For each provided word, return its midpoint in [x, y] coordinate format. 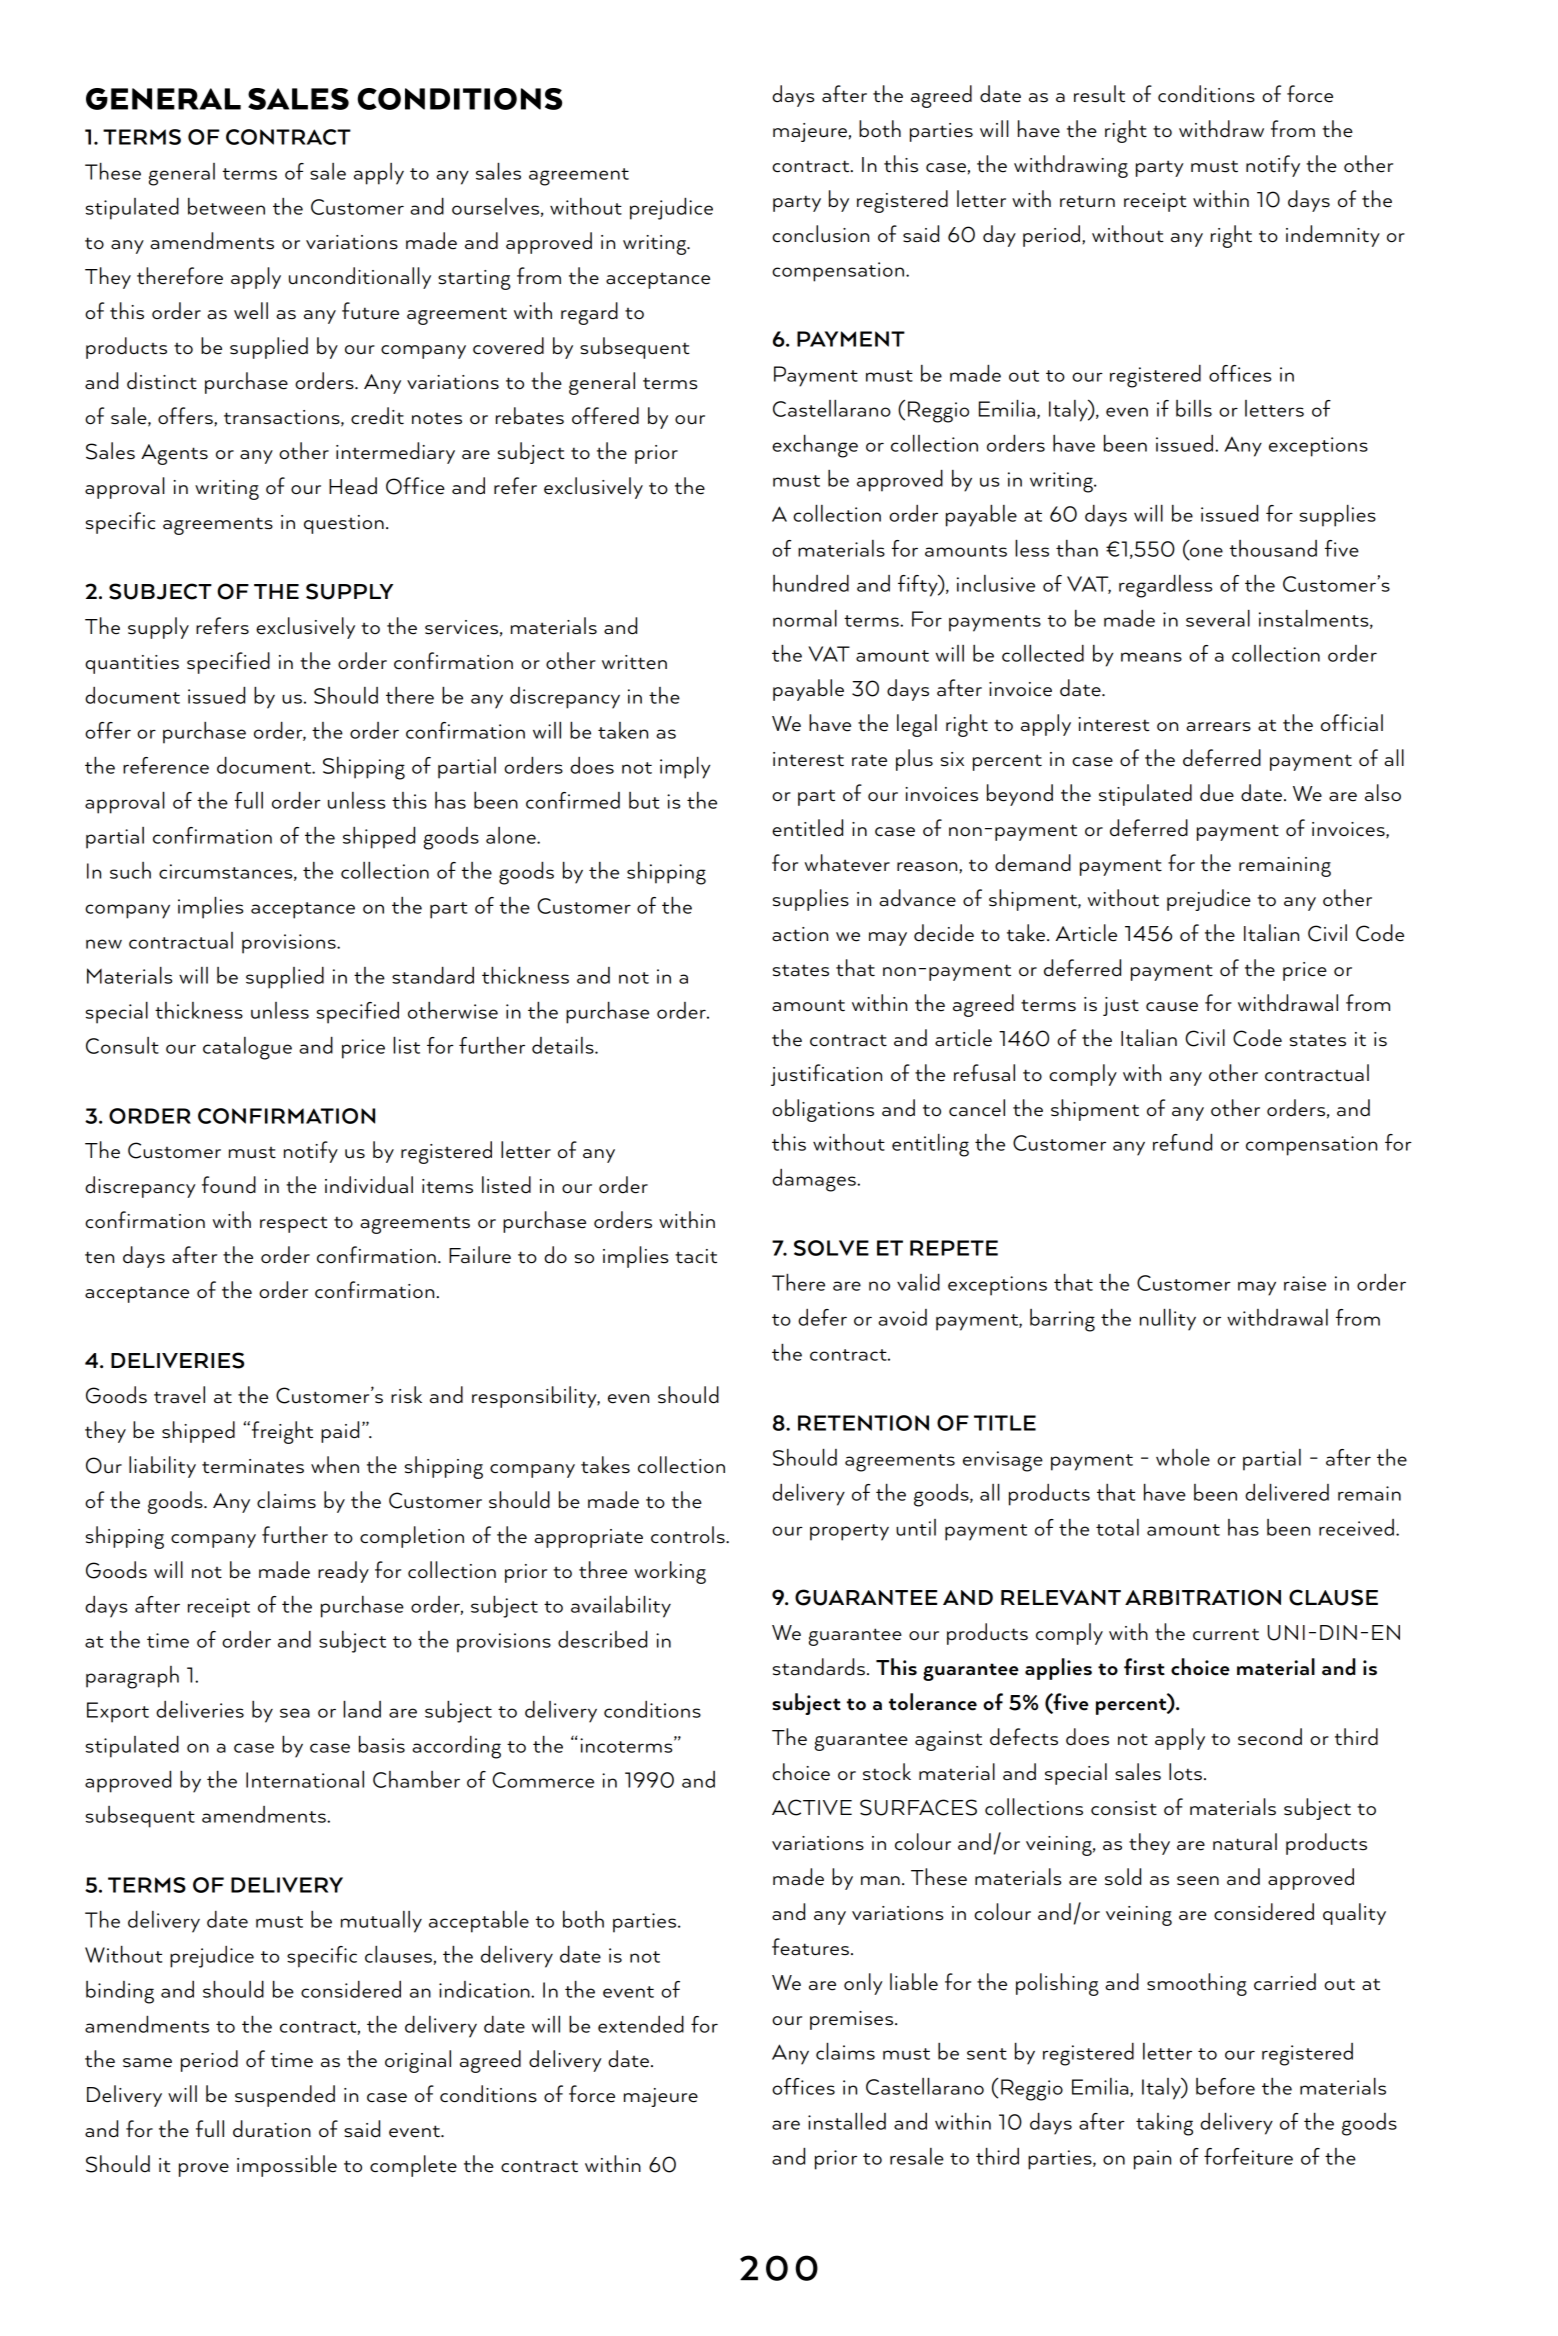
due [1217, 793]
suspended [285, 2096]
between [226, 206]
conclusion [820, 234]
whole [1183, 1457]
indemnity [1333, 236]
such [130, 870]
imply [685, 768]
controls [689, 1535]
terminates [253, 1466]
